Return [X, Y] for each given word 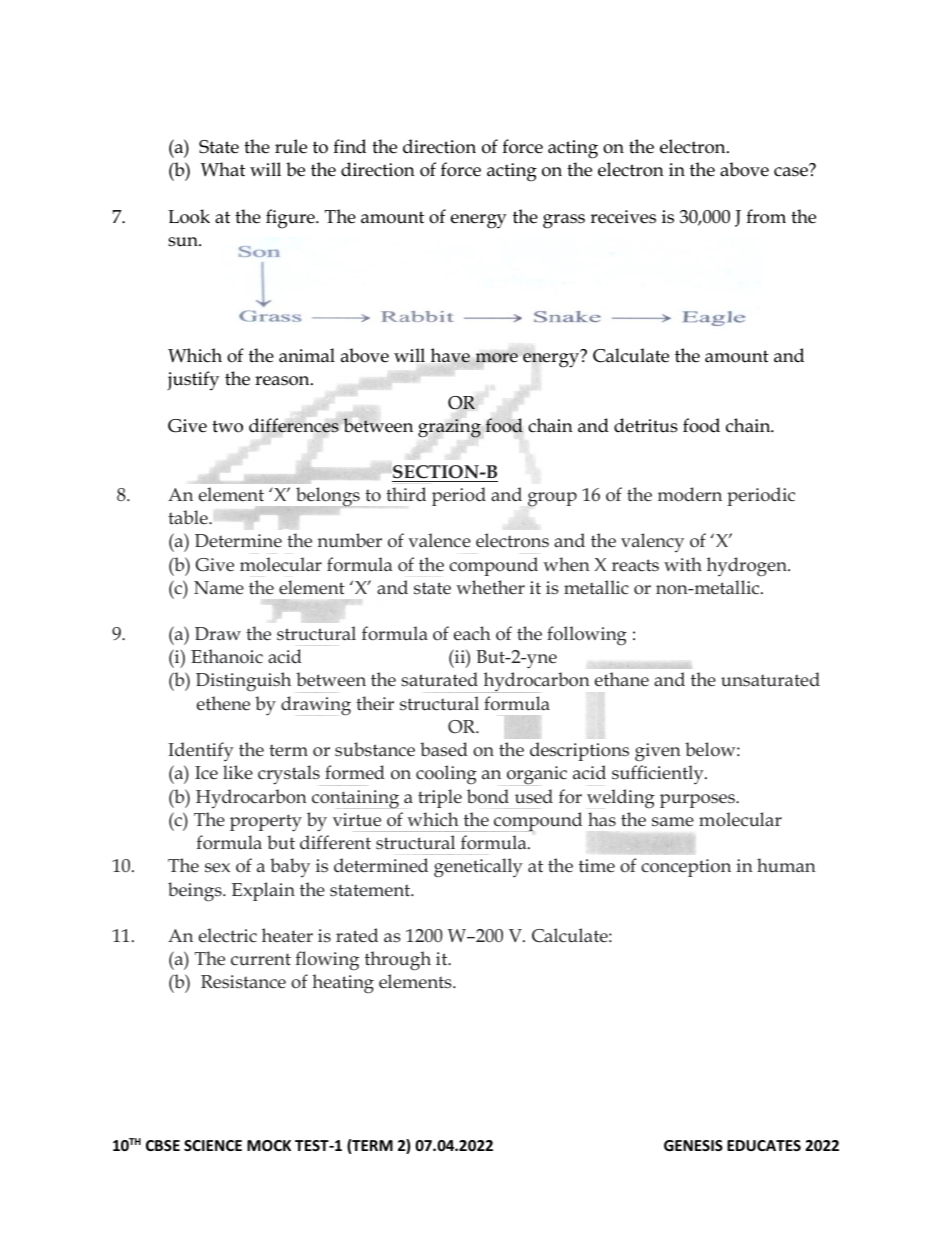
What [223, 169]
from [766, 216]
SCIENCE [213, 1145]
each [472, 633]
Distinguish [243, 682]
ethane [622, 679]
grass [564, 221]
